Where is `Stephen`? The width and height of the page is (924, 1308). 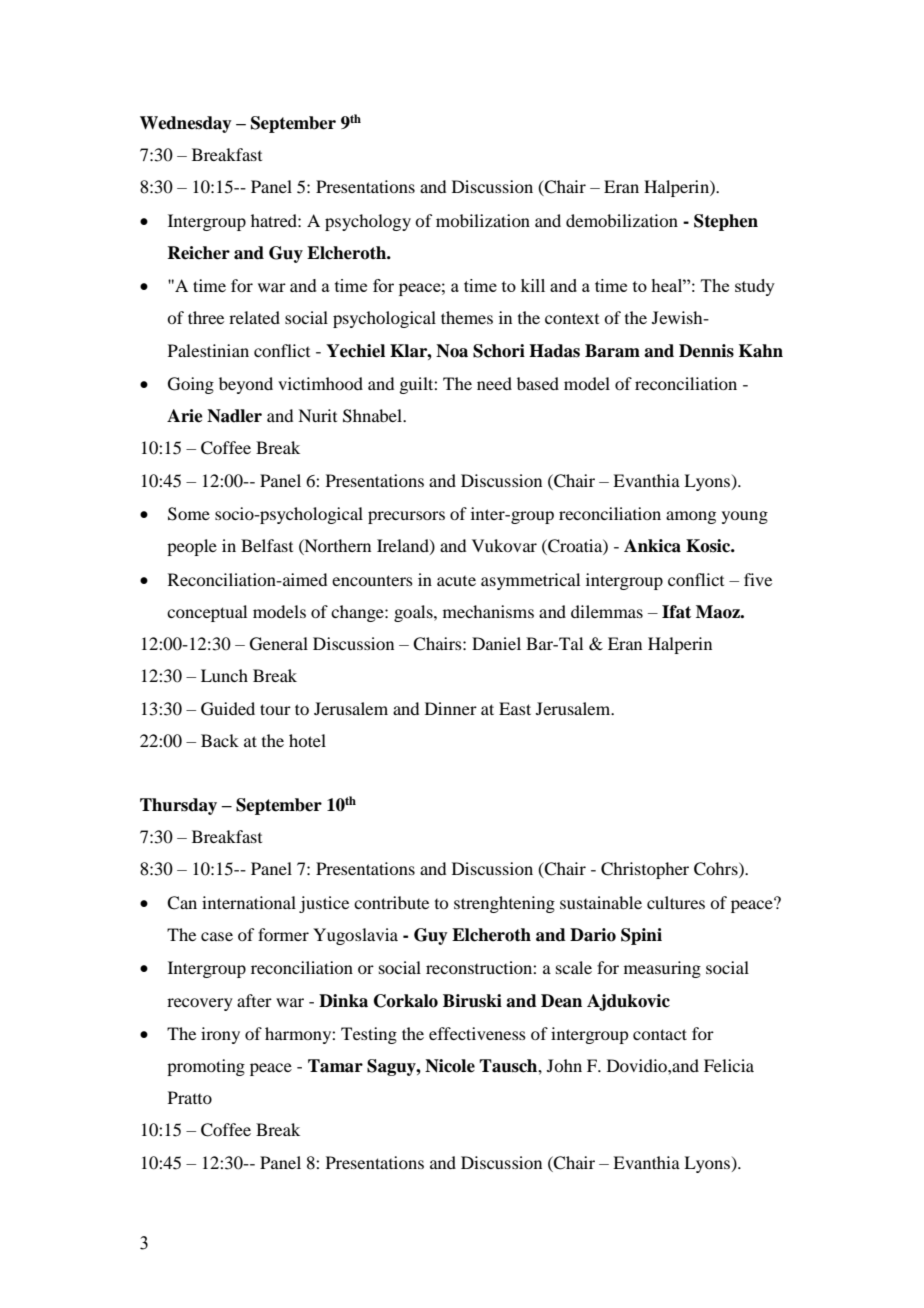
Stephen is located at coordinates (726, 222).
